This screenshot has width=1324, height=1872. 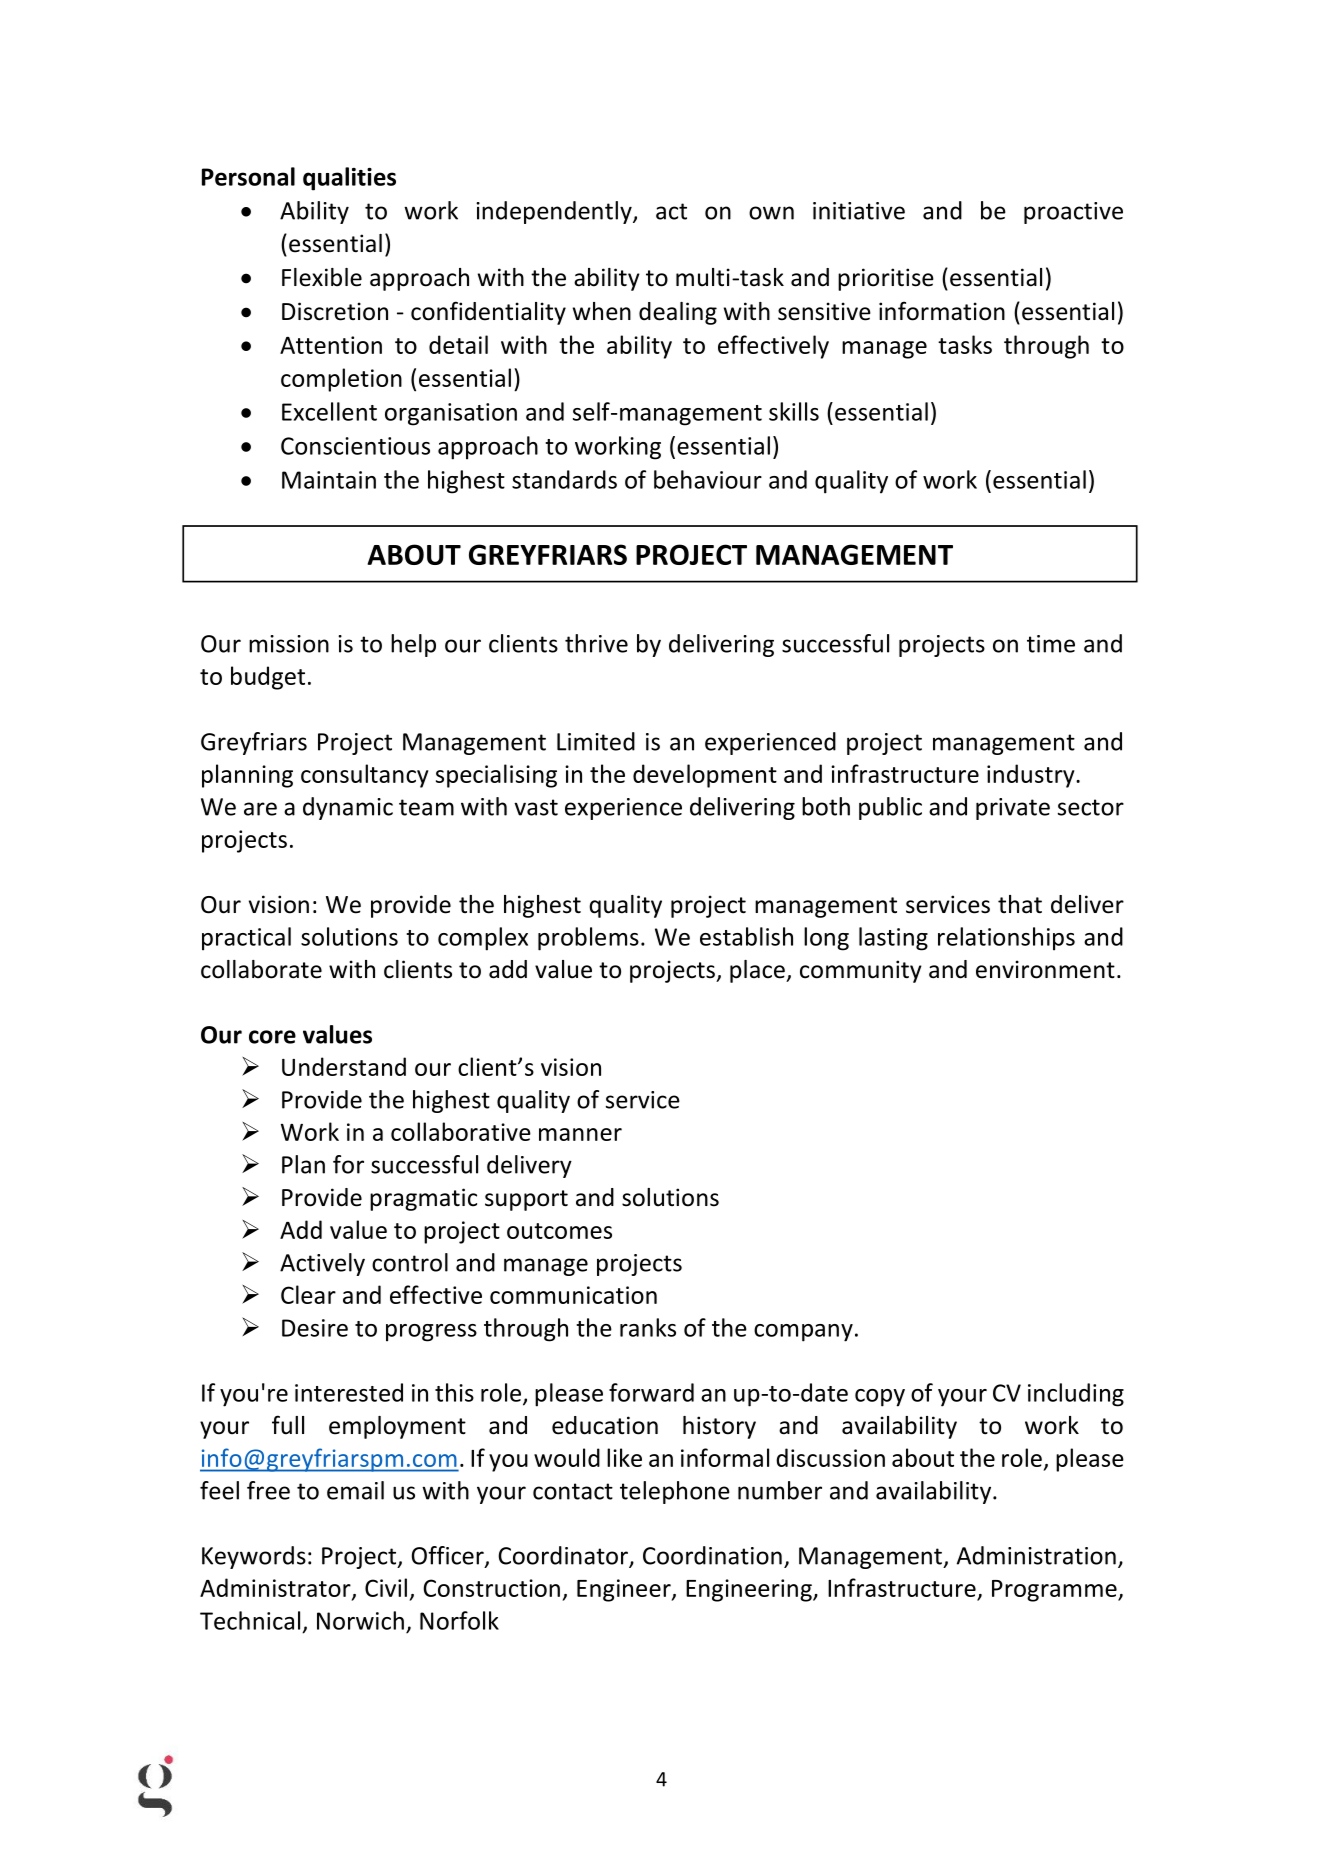 I want to click on independently, so click(x=555, y=212).
